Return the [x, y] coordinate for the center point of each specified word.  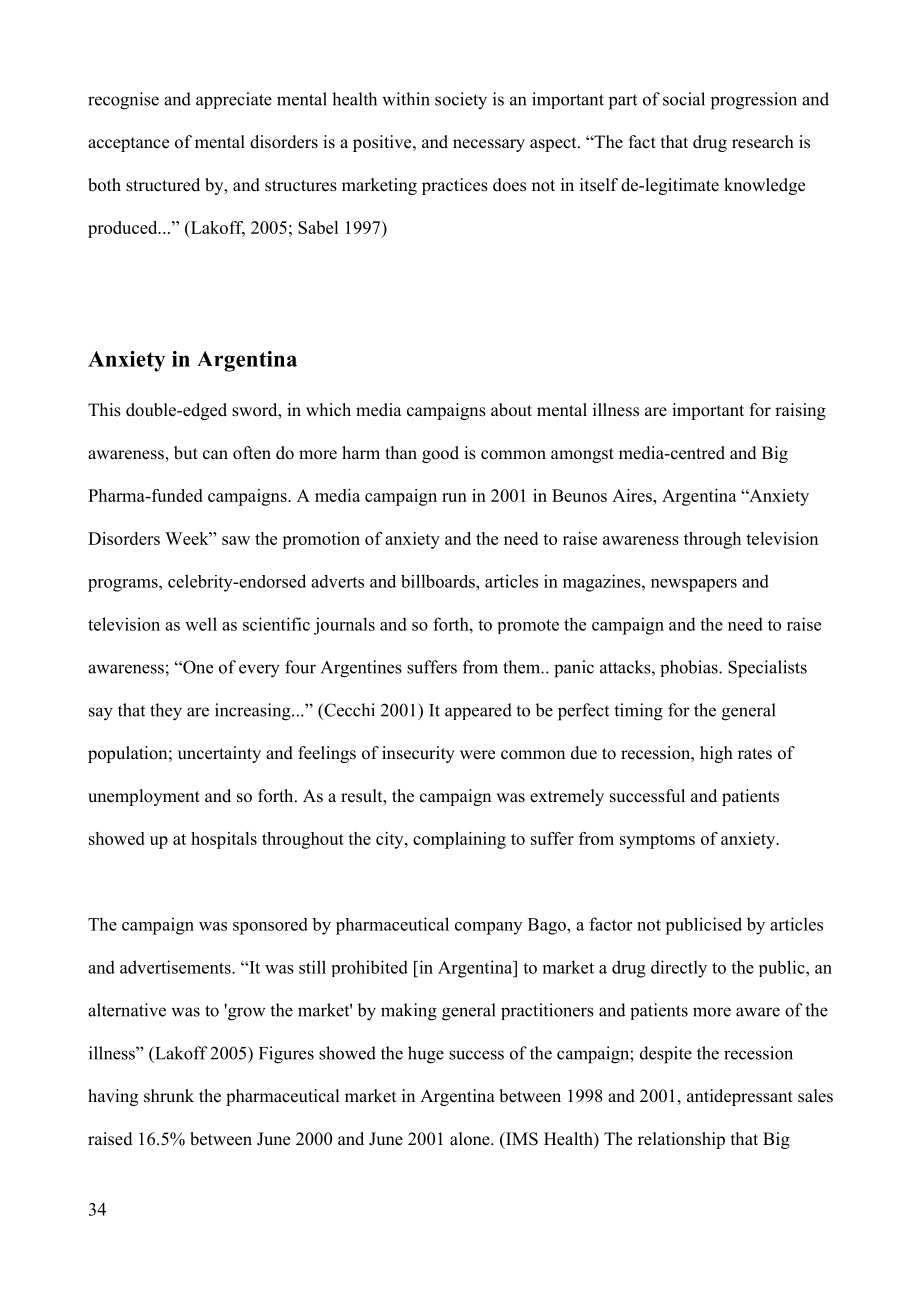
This [104, 410]
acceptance [128, 144]
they [166, 712]
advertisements [176, 967]
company [488, 928]
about [511, 410]
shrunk [169, 1096]
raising [800, 411]
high [716, 754]
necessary [489, 145]
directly [679, 969]
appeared [478, 711]
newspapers [694, 585]
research [763, 142]
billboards [439, 581]
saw [236, 540]
